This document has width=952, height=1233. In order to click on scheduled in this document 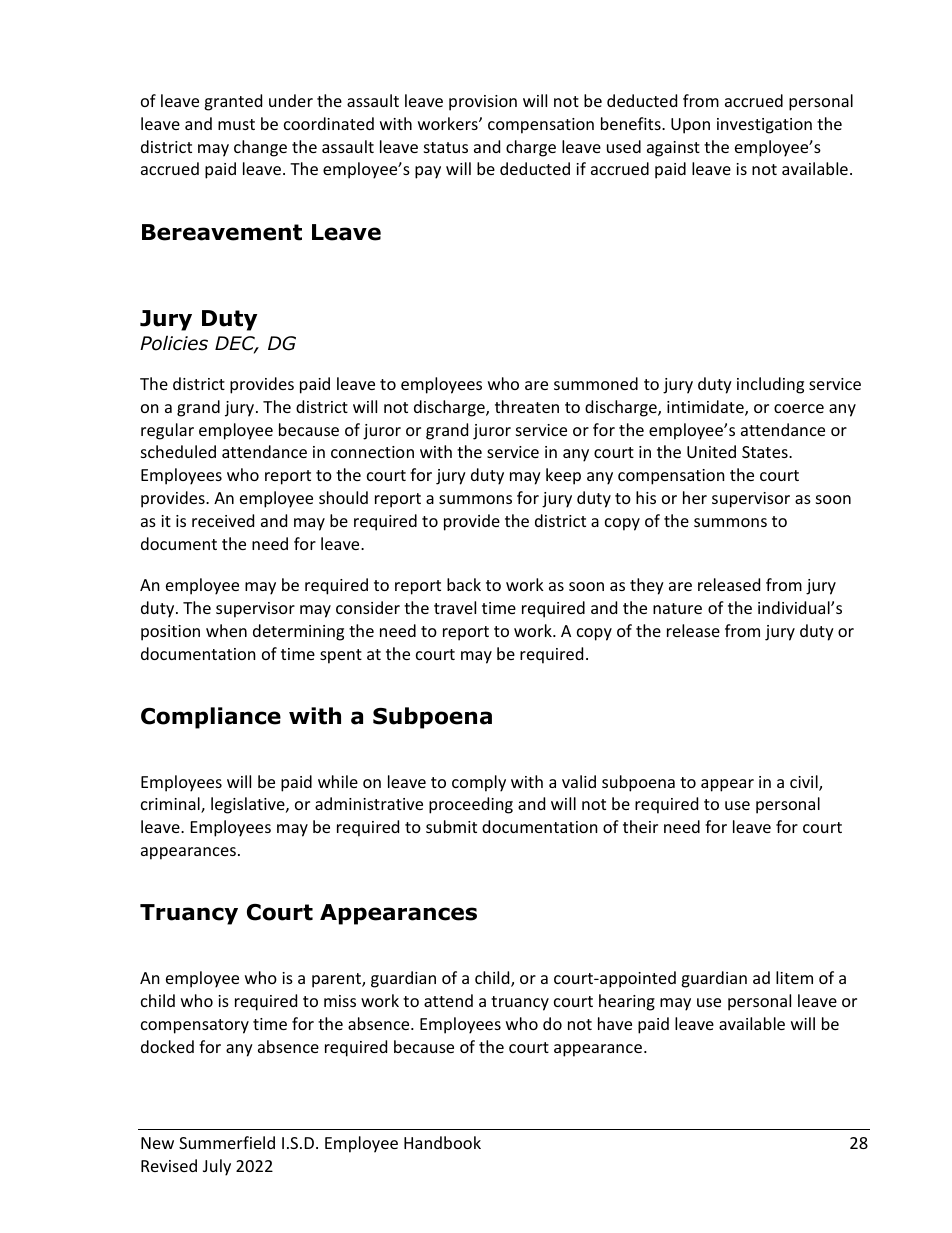, I will do `click(178, 451)`.
